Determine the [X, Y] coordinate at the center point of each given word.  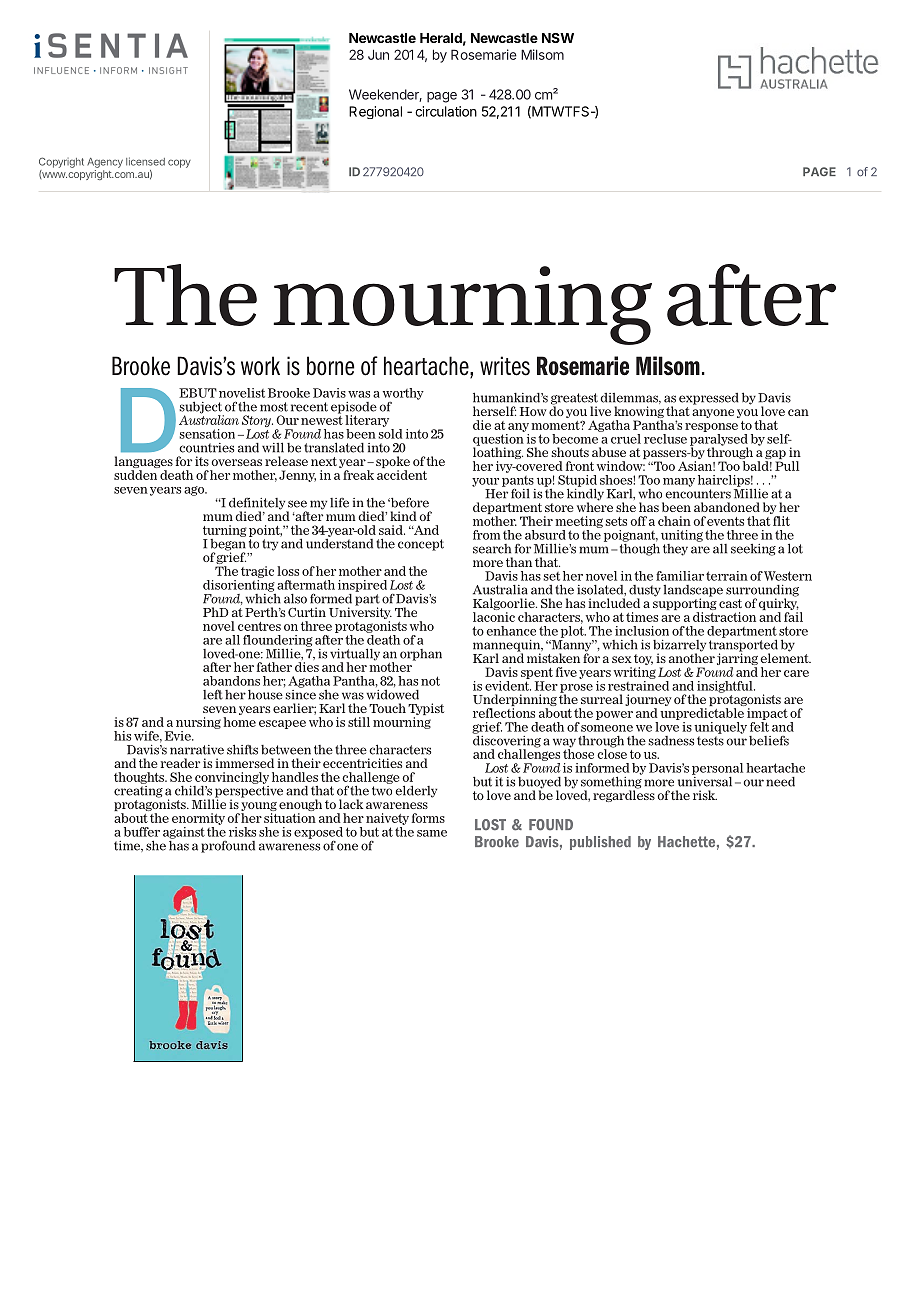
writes [505, 366]
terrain [727, 576]
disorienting [239, 584]
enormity [198, 819]
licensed [145, 161]
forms [428, 818]
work [260, 366]
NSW [558, 38]
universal [705, 780]
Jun [378, 54]
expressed [709, 399]
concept [421, 545]
